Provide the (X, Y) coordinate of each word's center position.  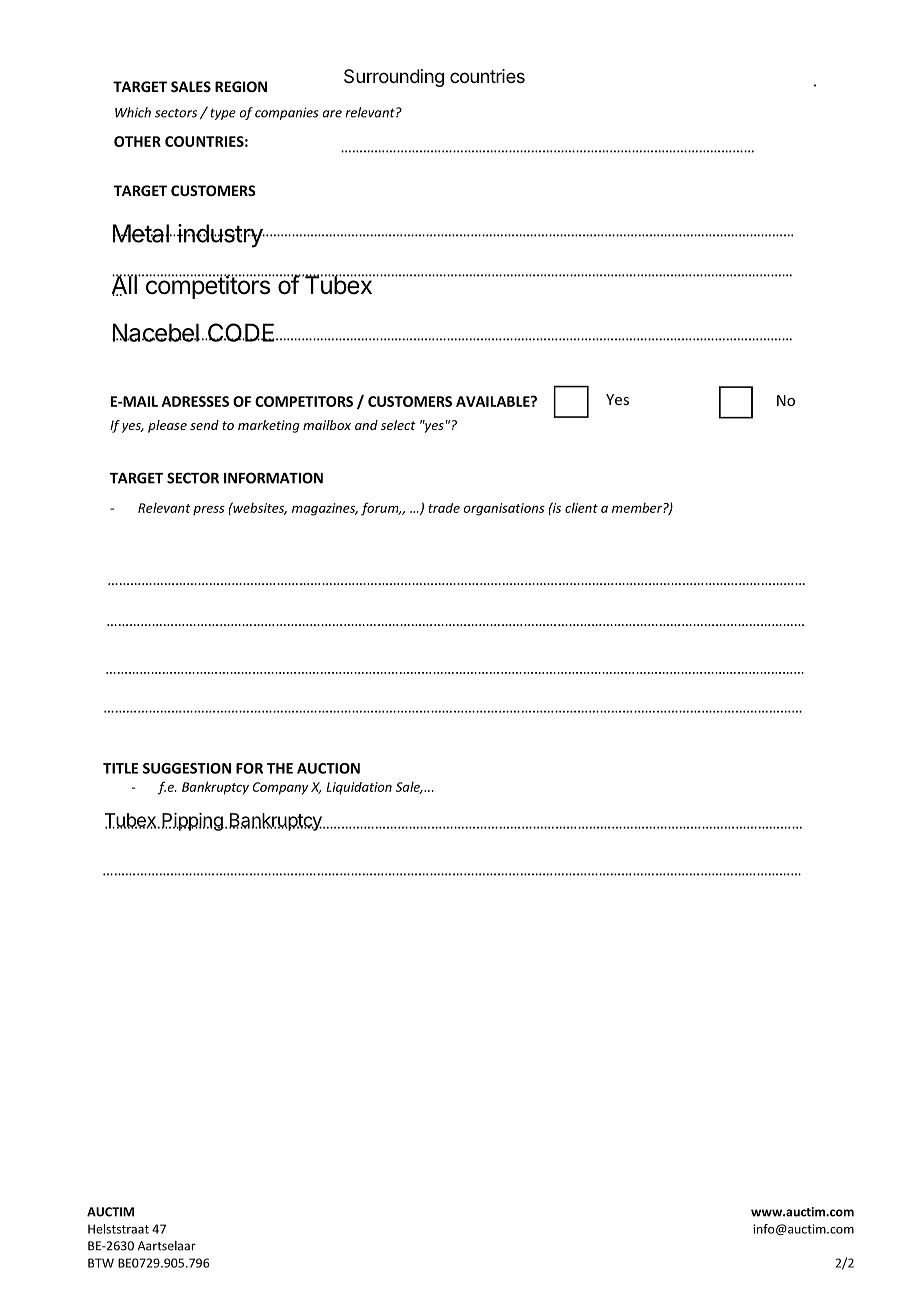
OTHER (137, 141)
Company (280, 788)
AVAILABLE (494, 401)
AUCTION (328, 768)
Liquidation (359, 788)
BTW (101, 1263)
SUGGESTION (187, 768)
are (332, 114)
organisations (504, 509)
